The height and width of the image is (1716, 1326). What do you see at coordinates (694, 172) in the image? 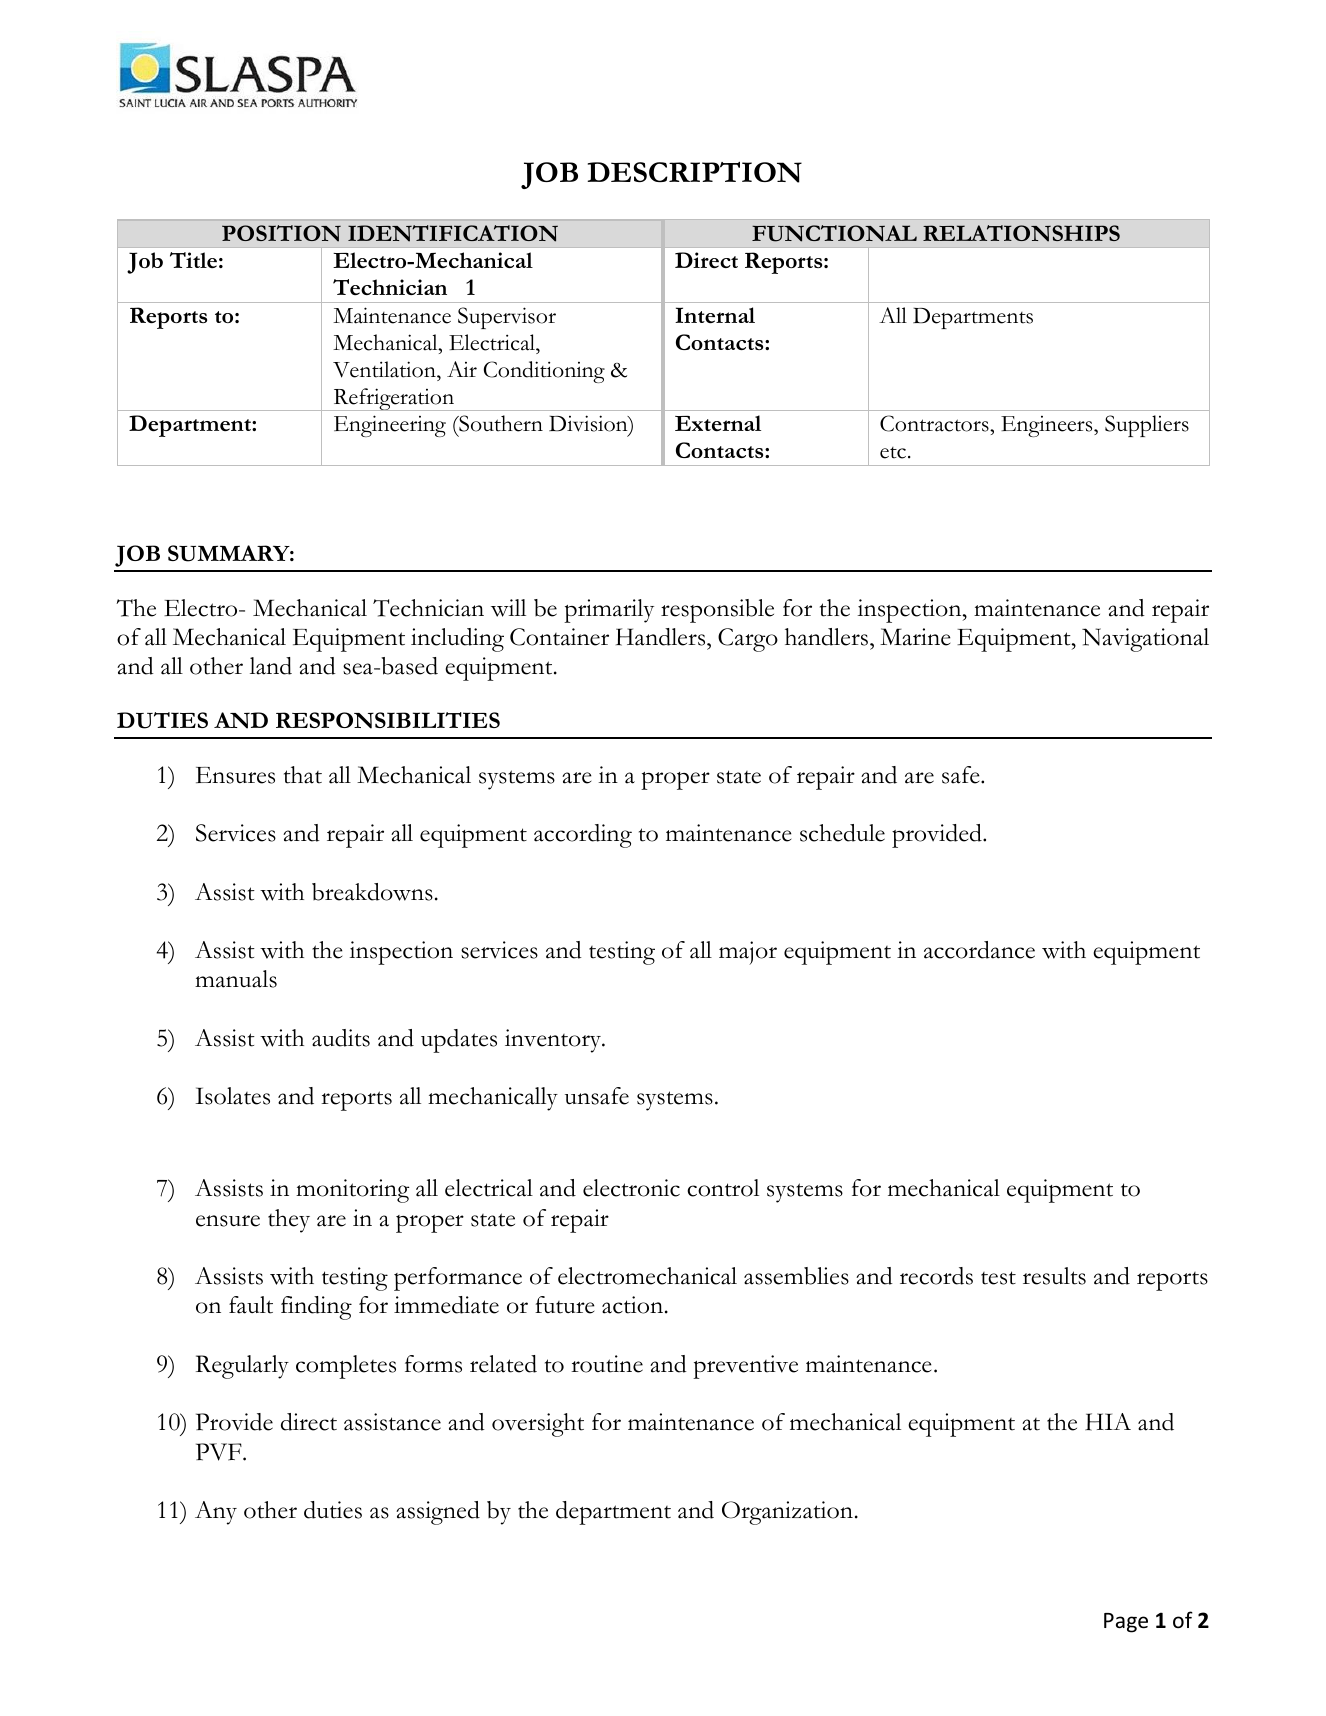
I see `DESCRIPTION` at bounding box center [694, 172].
